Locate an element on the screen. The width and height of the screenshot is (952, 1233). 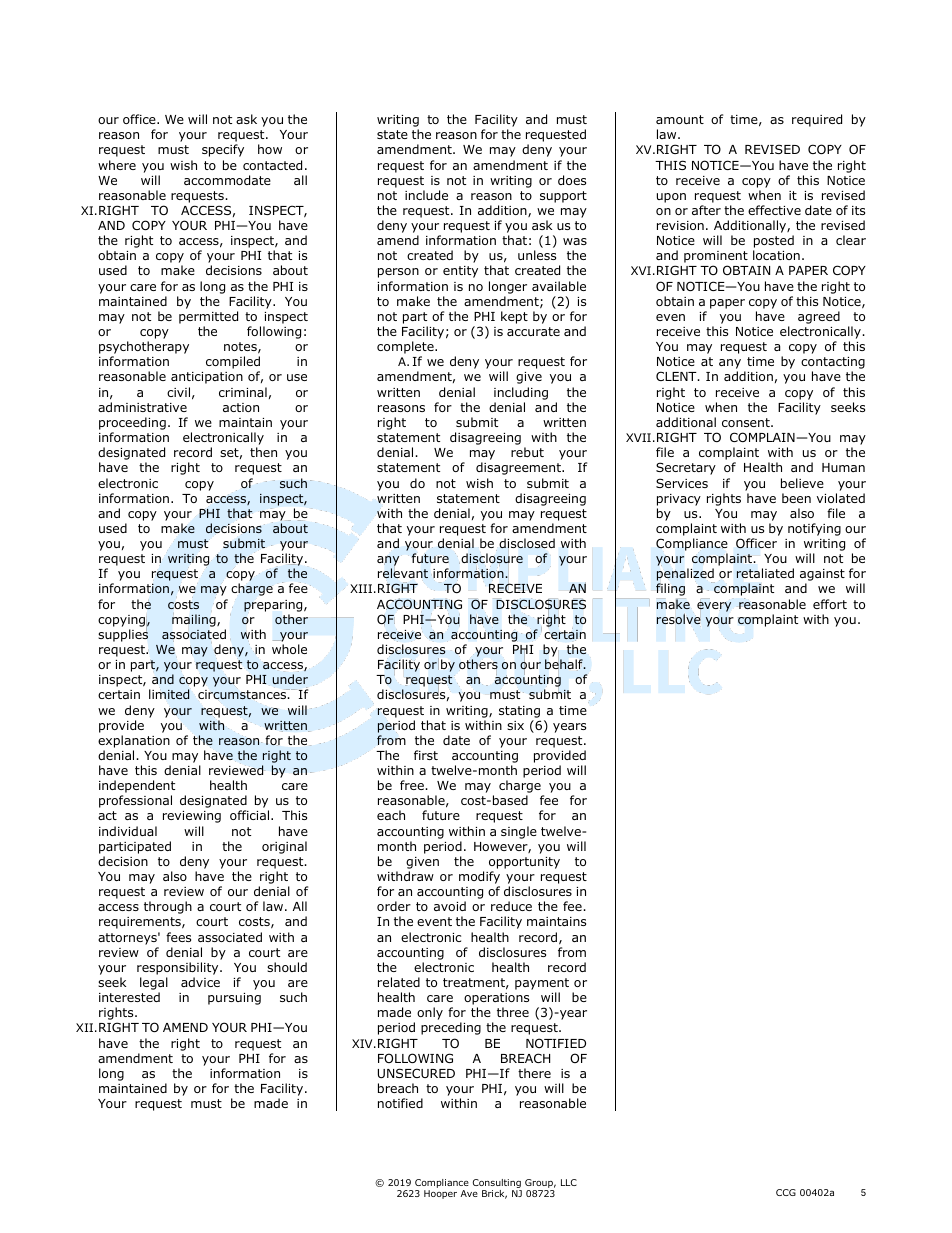
action is located at coordinates (241, 407).
